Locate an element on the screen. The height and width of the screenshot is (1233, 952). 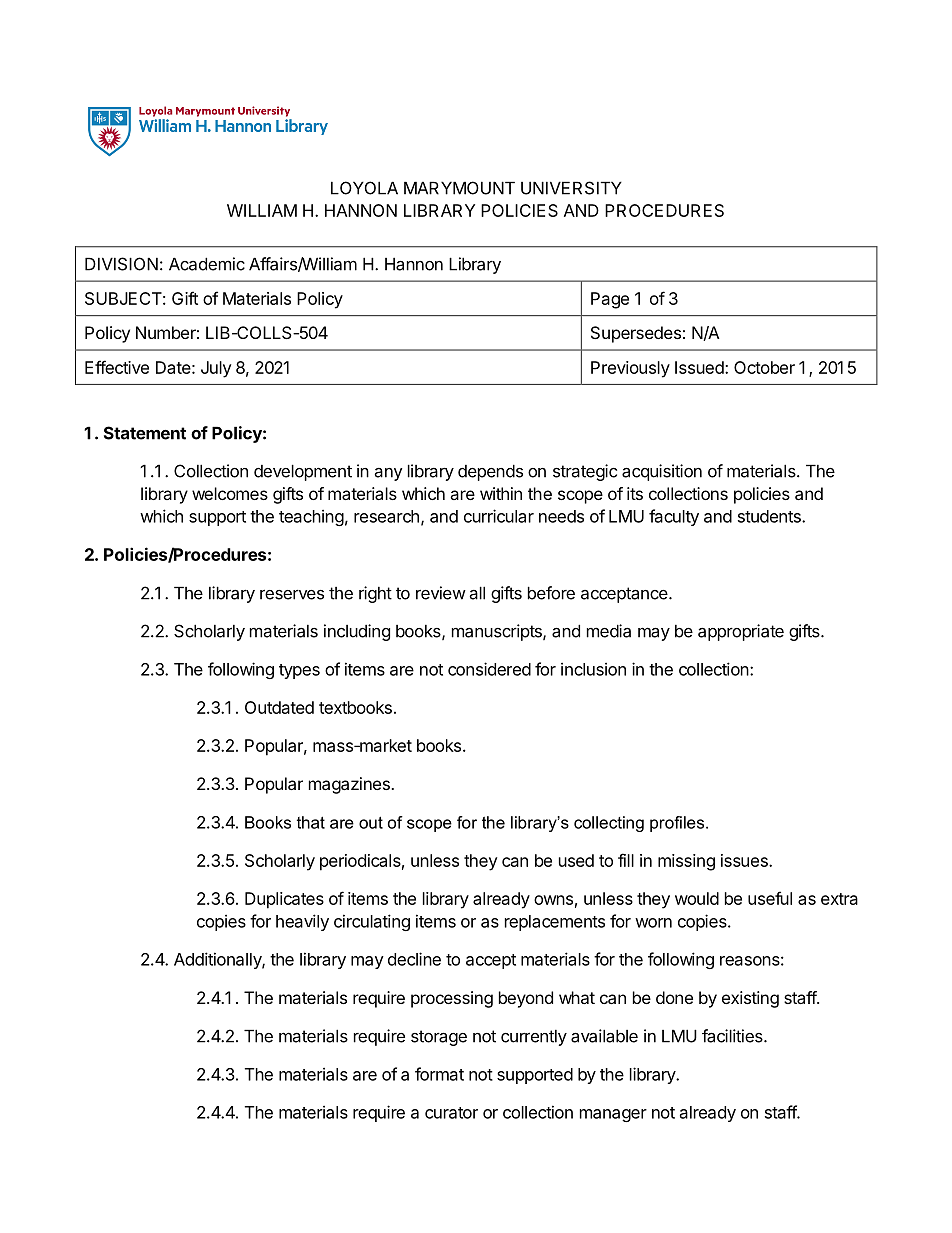
appropriate is located at coordinates (741, 632).
